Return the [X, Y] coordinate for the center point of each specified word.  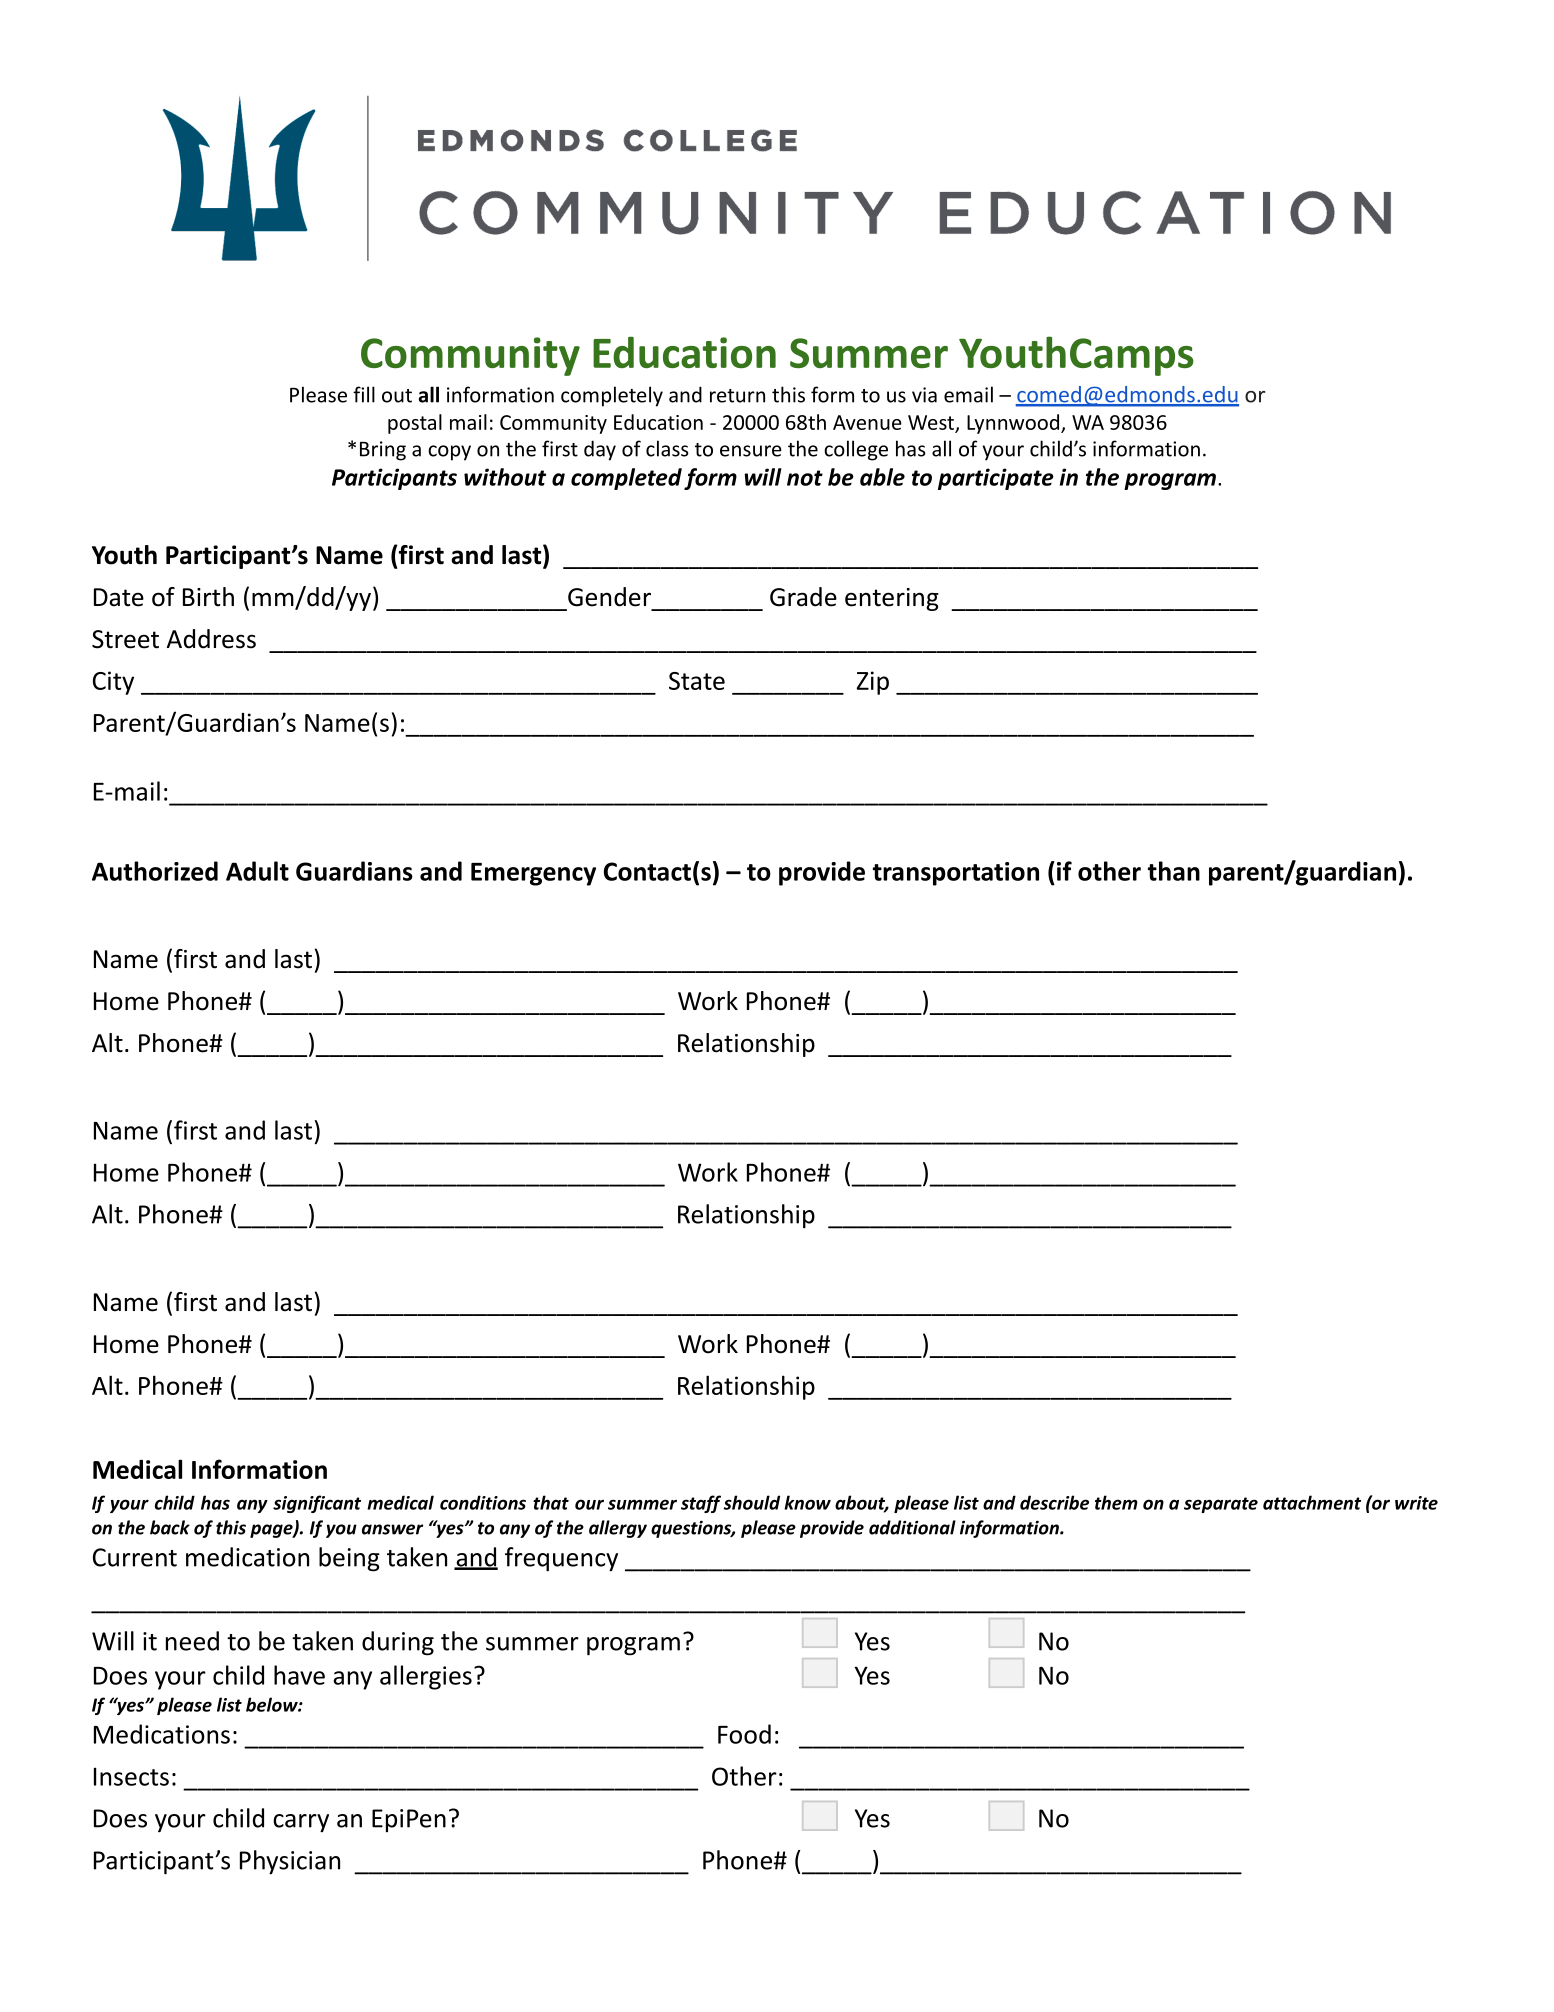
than [1174, 871]
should [751, 1502]
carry [301, 1823]
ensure [751, 451]
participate [996, 479]
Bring [383, 451]
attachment [1312, 1502]
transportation [956, 874]
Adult [257, 871]
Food [744, 1734]
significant [317, 1504]
